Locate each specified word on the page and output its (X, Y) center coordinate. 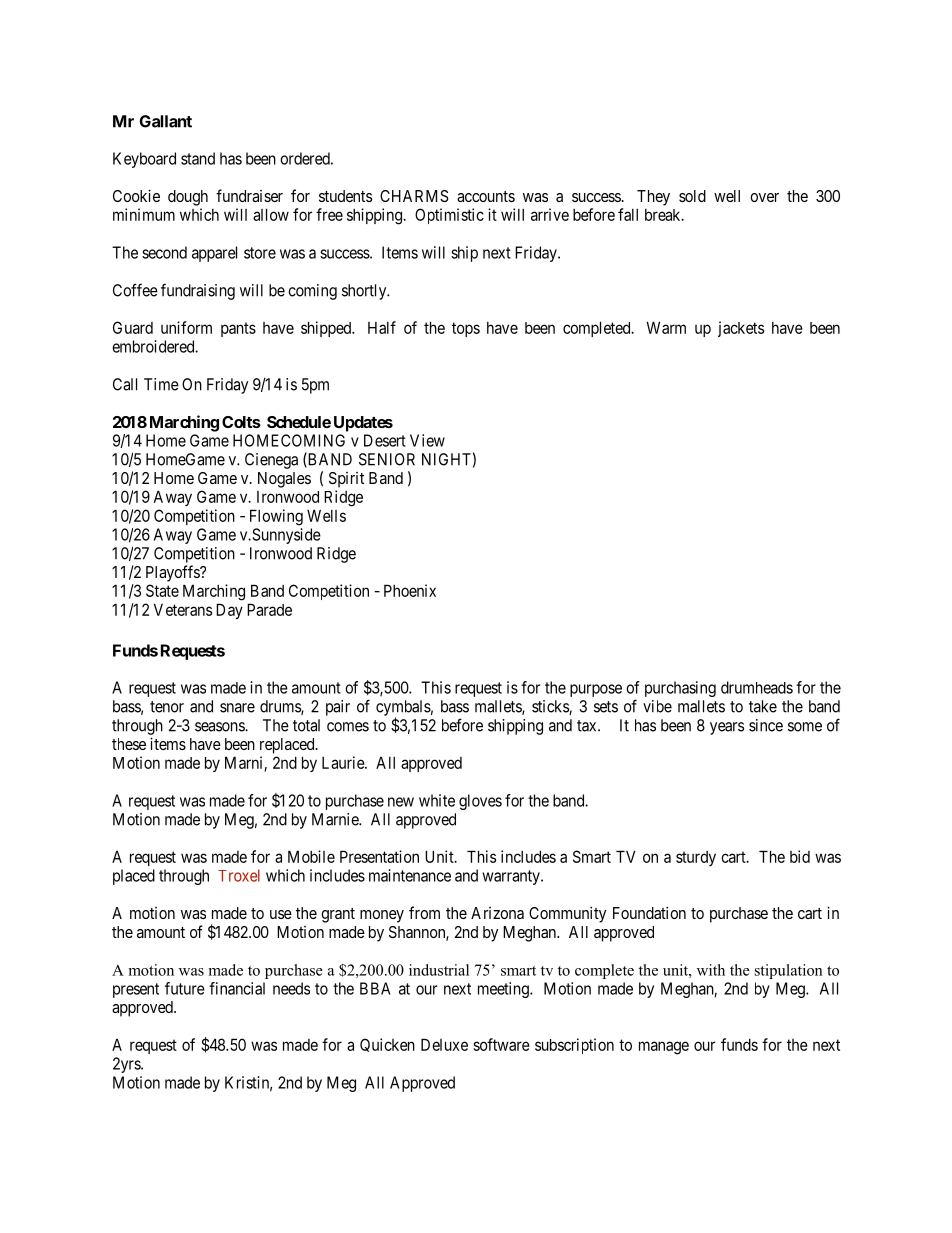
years (727, 728)
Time (161, 384)
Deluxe (444, 1044)
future (185, 988)
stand (198, 158)
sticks (551, 707)
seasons (220, 727)
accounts (486, 196)
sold (692, 196)
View (427, 440)
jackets (741, 329)
